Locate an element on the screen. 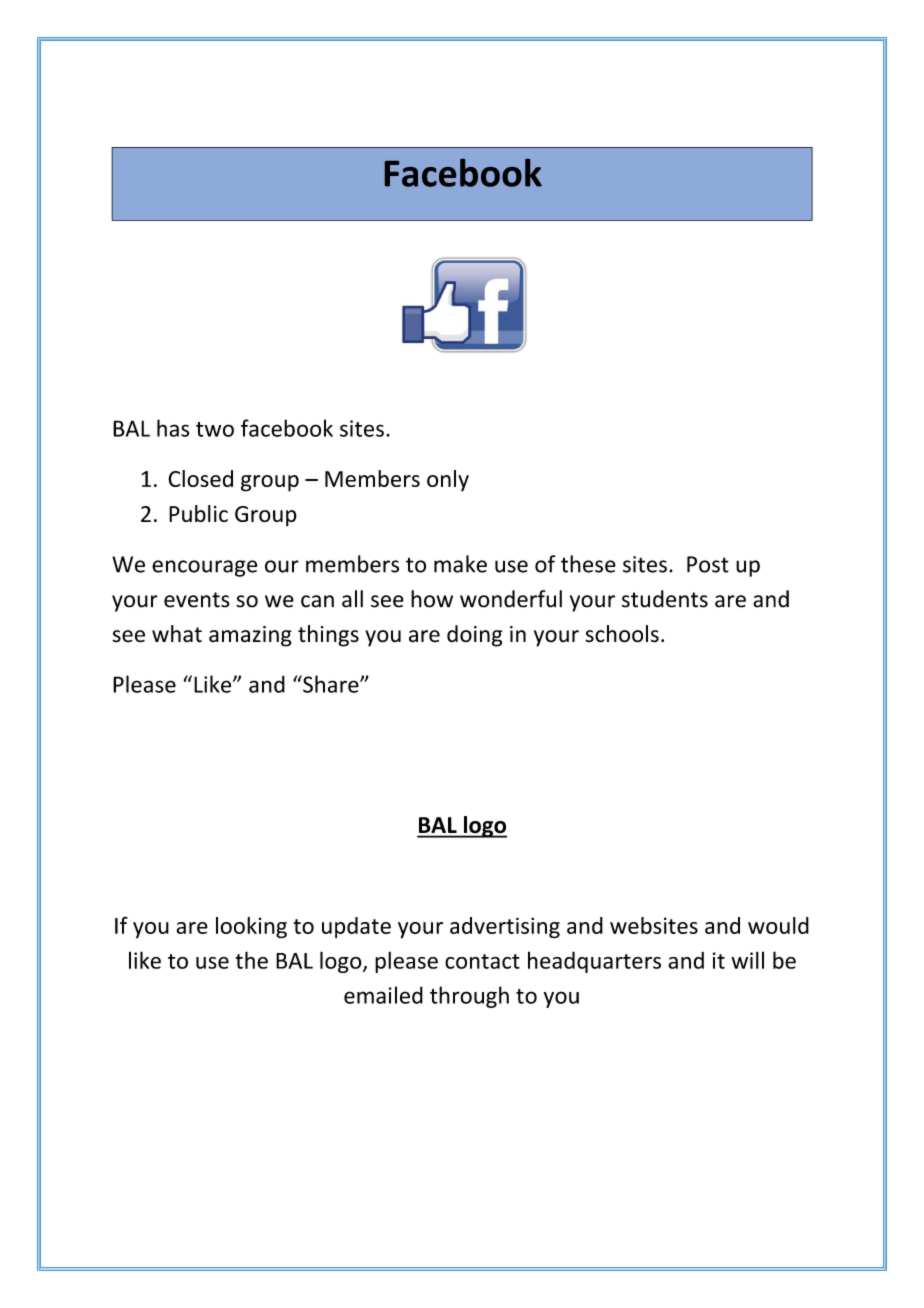 The width and height of the screenshot is (924, 1308). Post is located at coordinates (708, 564).
